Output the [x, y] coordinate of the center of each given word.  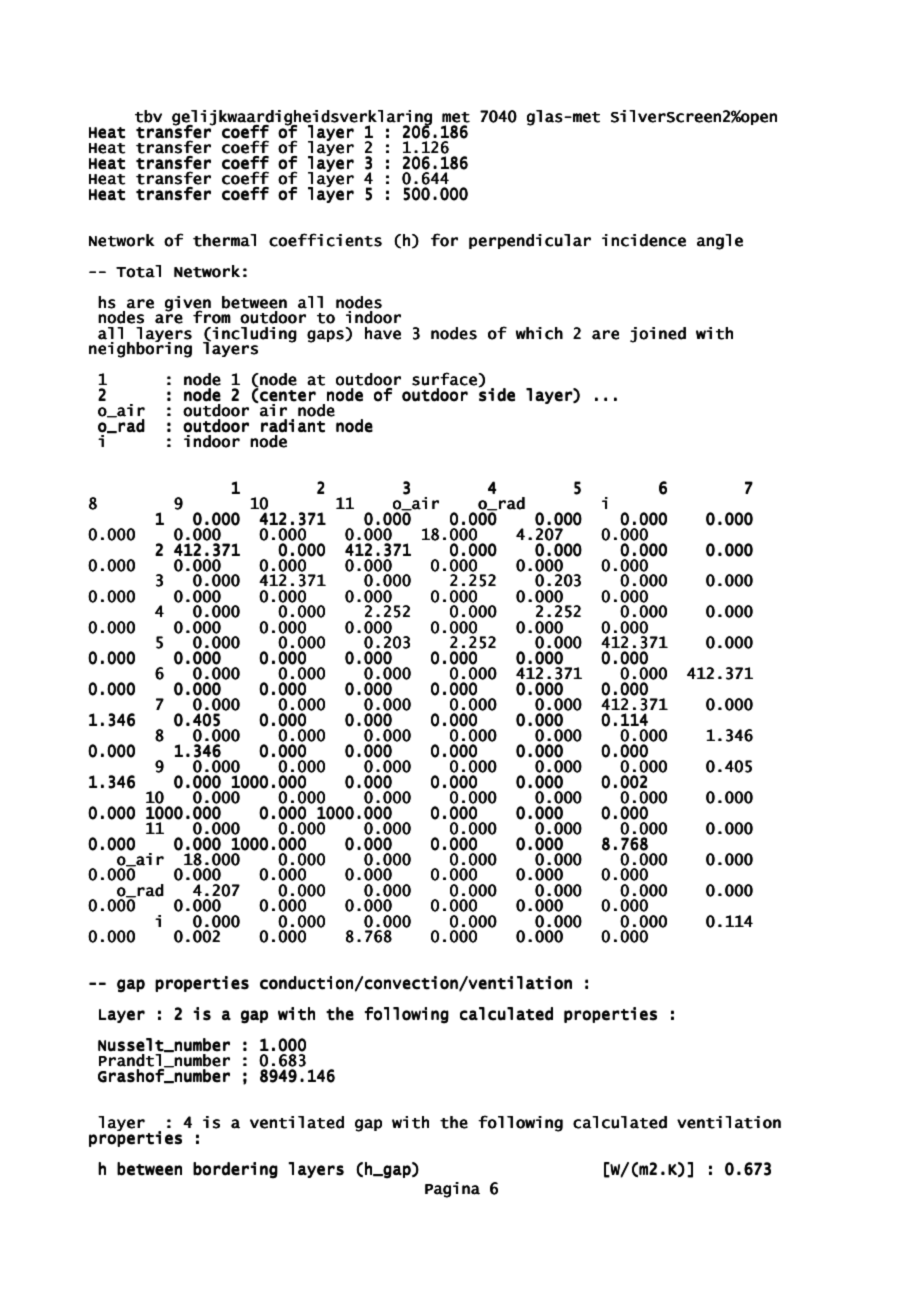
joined [658, 335]
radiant [293, 426]
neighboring [140, 349]
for [444, 240]
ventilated [297, 1122]
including [254, 335]
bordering [235, 1170]
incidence [644, 240]
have [383, 333]
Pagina [452, 1190]
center [287, 396]
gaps [326, 336]
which [539, 333]
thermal [224, 240]
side [497, 394]
